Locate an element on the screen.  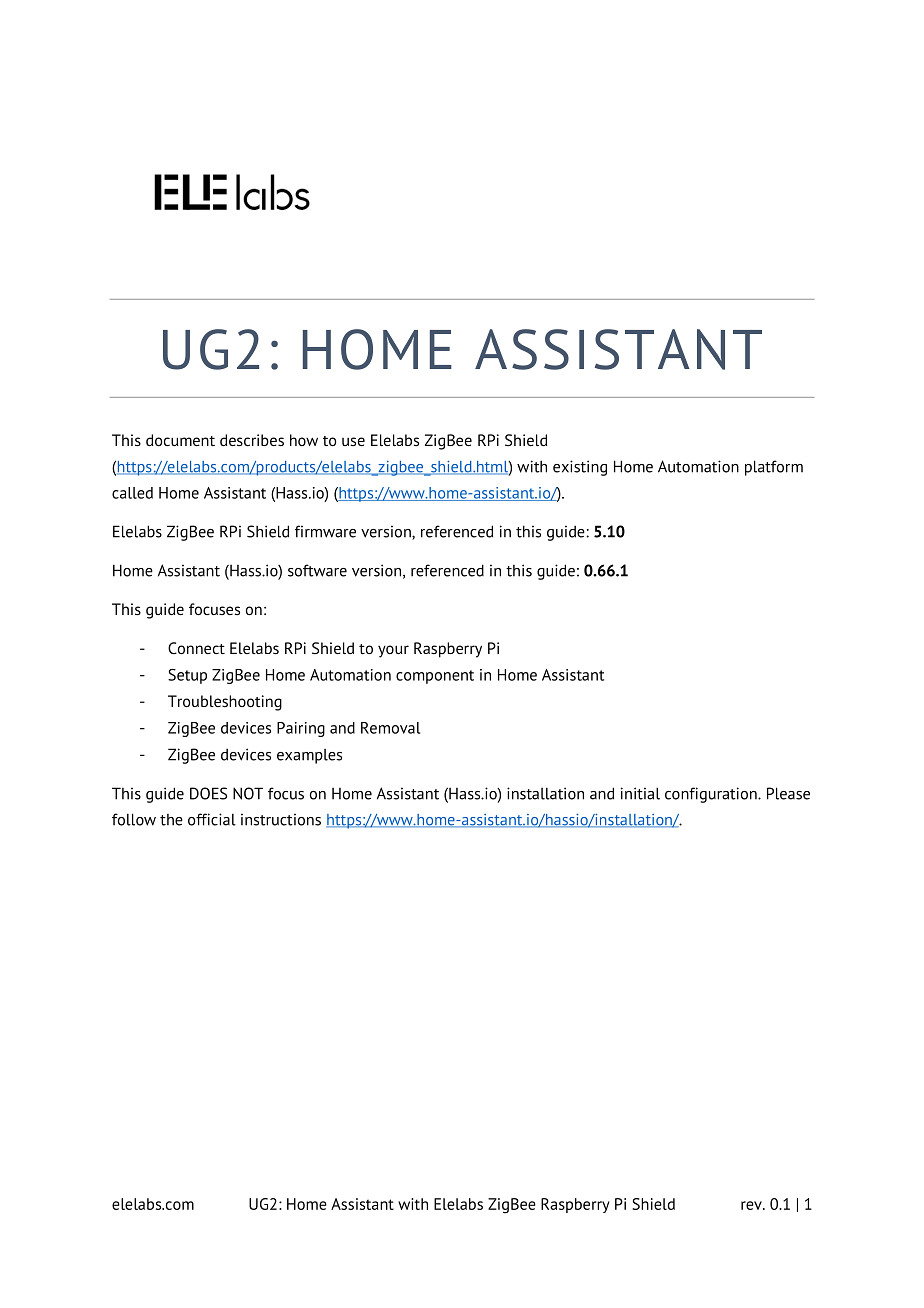
official is located at coordinates (212, 819).
